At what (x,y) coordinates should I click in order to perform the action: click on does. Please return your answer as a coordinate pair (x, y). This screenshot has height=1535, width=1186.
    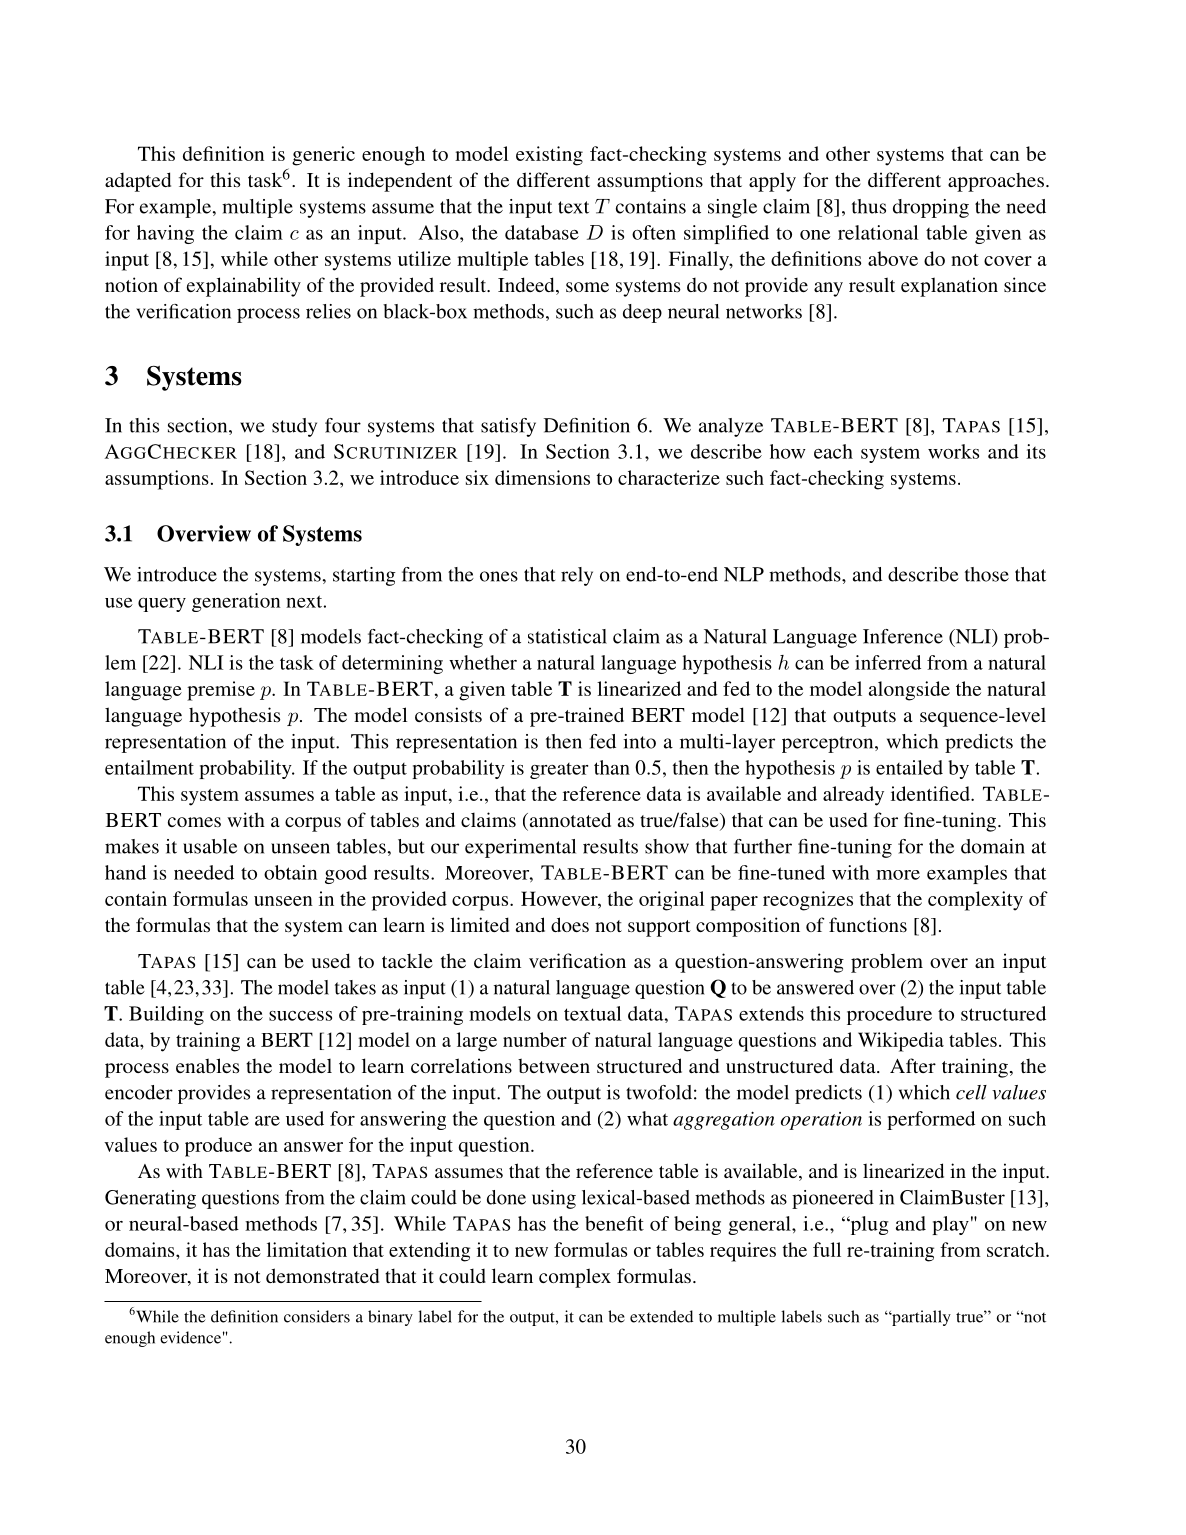
    Looking at the image, I should click on (570, 924).
